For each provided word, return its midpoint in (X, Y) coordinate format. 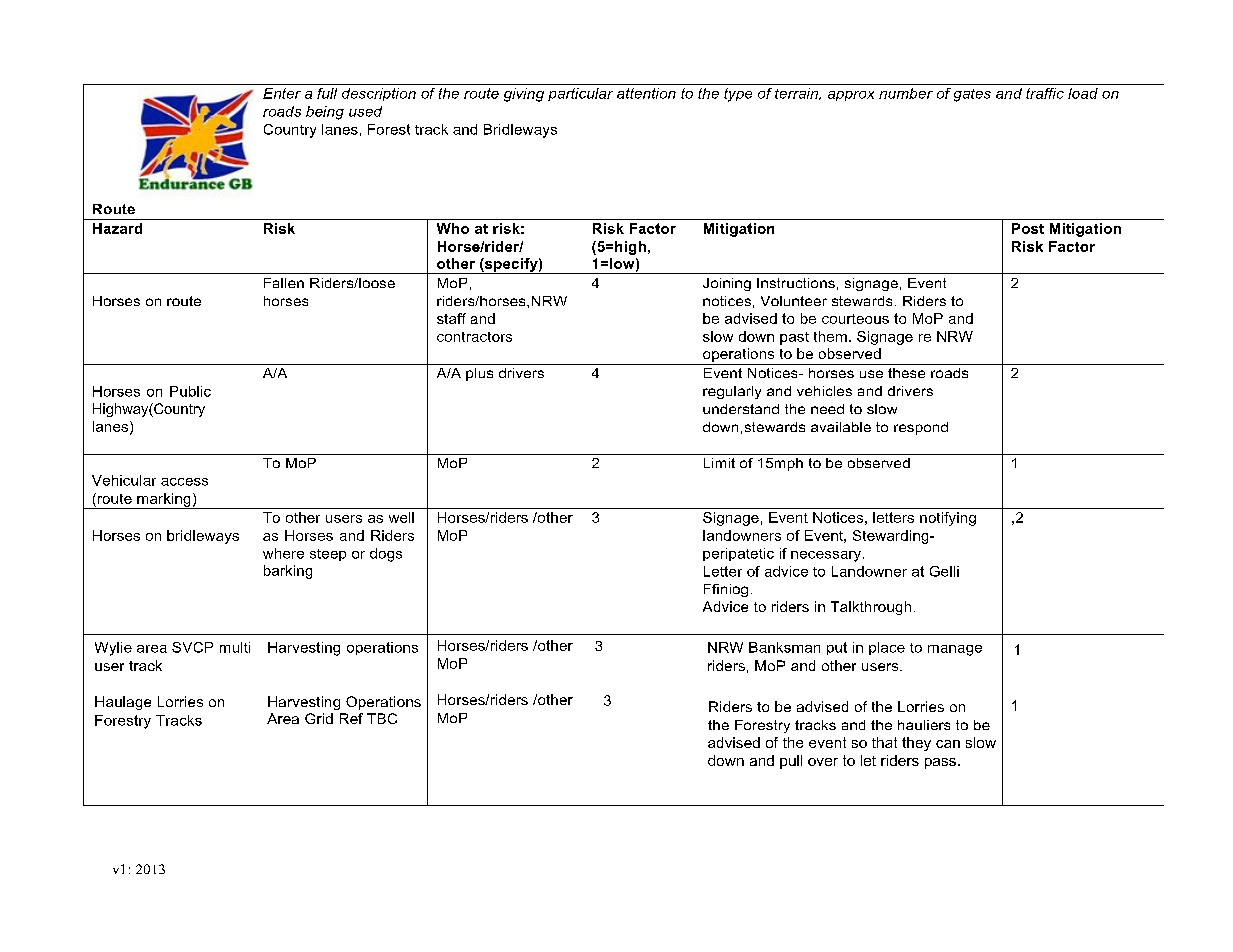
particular (580, 94)
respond (921, 428)
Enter (282, 93)
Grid (319, 718)
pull (791, 762)
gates (972, 95)
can (948, 744)
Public (190, 391)
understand (741, 409)
